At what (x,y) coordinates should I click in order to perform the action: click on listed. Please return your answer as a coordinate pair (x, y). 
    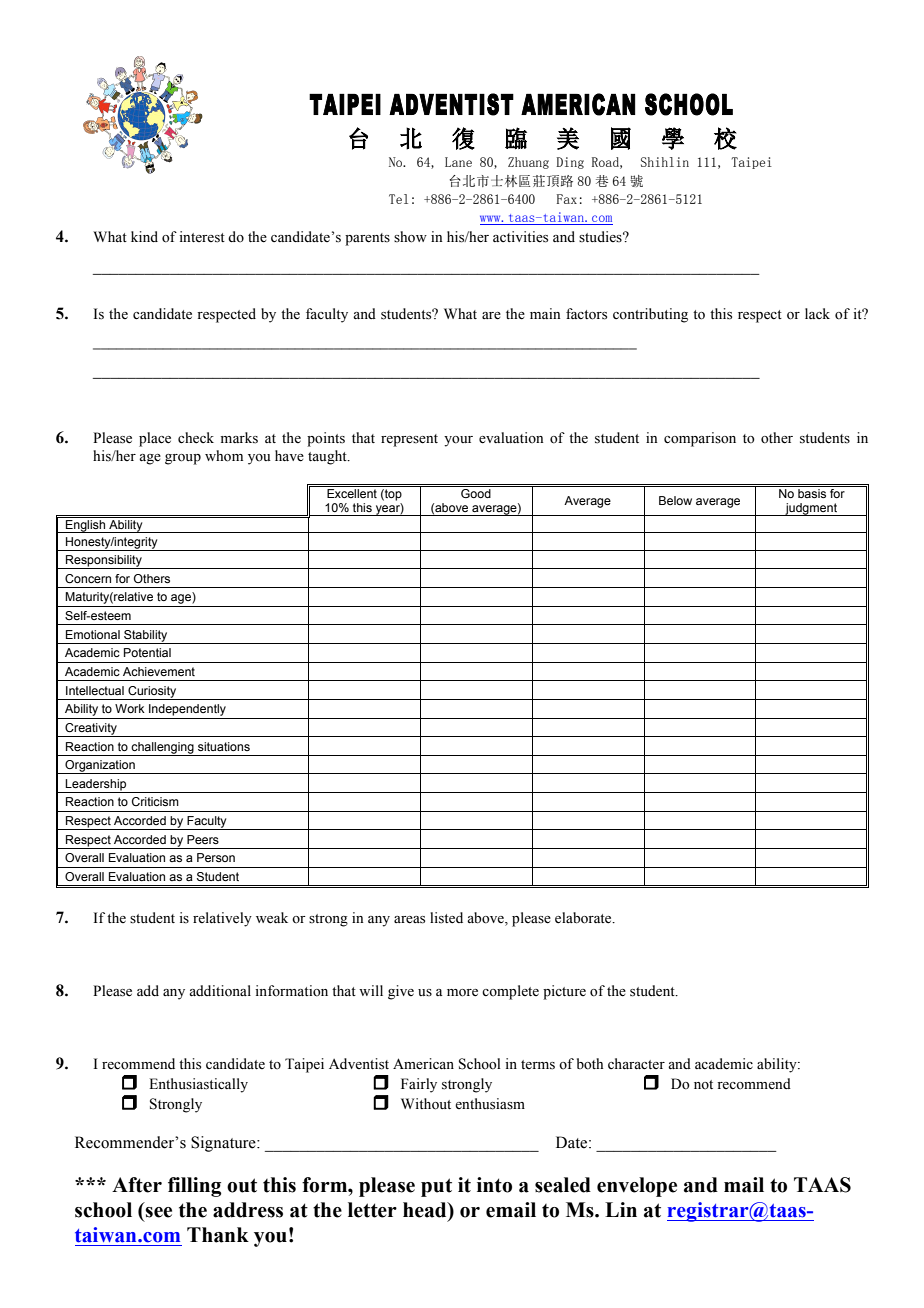
    Looking at the image, I should click on (446, 918).
